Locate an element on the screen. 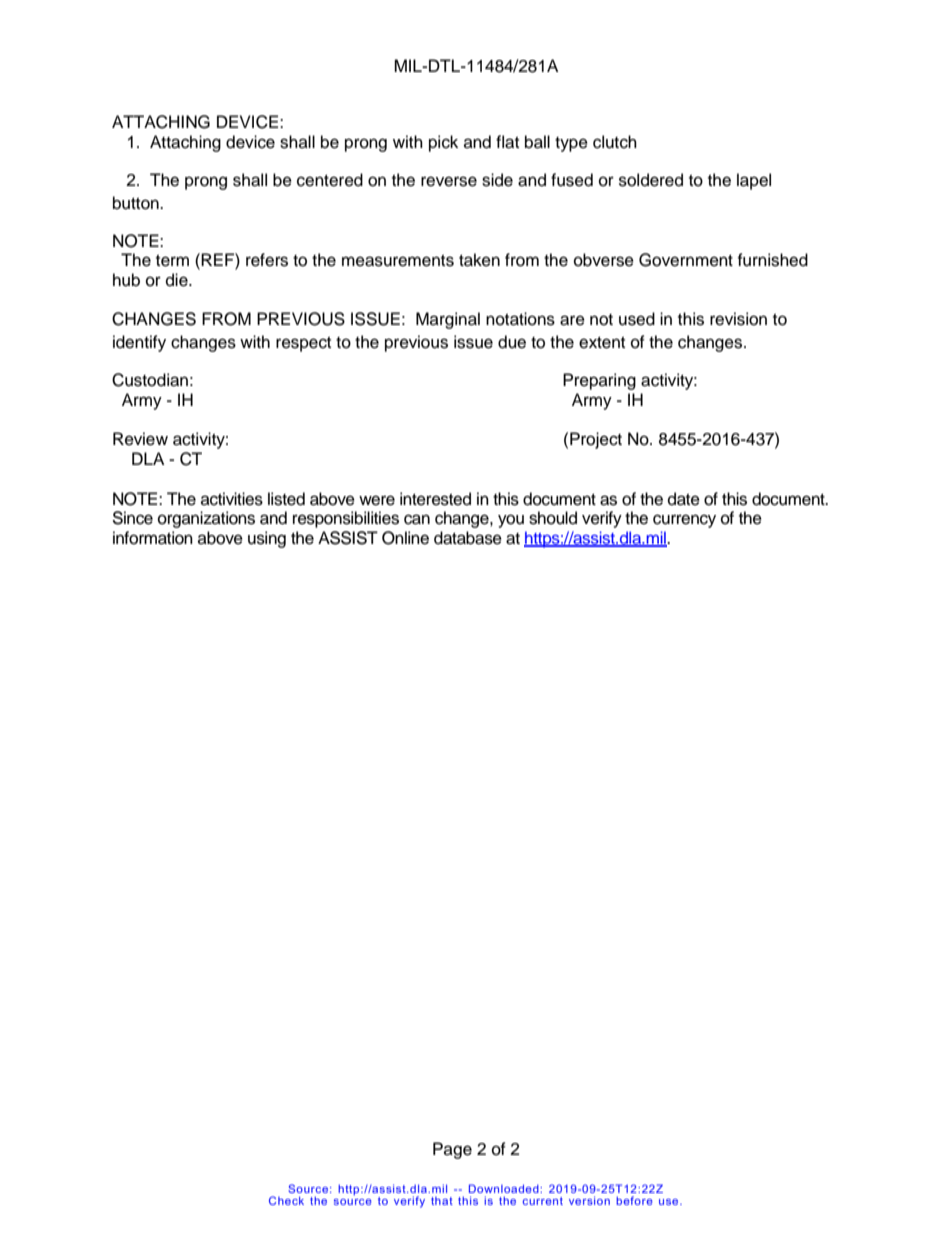 The image size is (952, 1233). reverse is located at coordinates (449, 181).
